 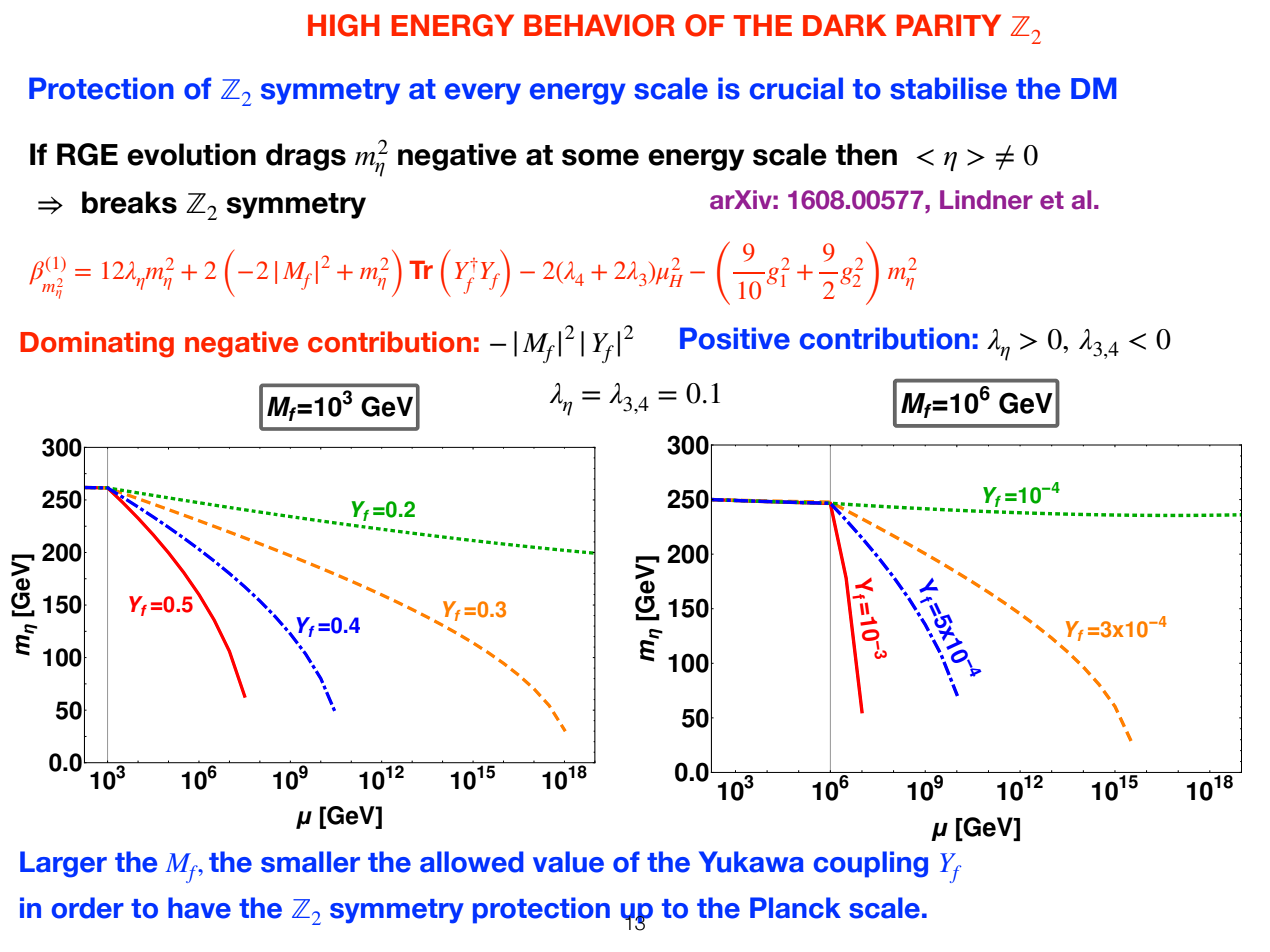 I want to click on breaks, so click(x=129, y=202).
